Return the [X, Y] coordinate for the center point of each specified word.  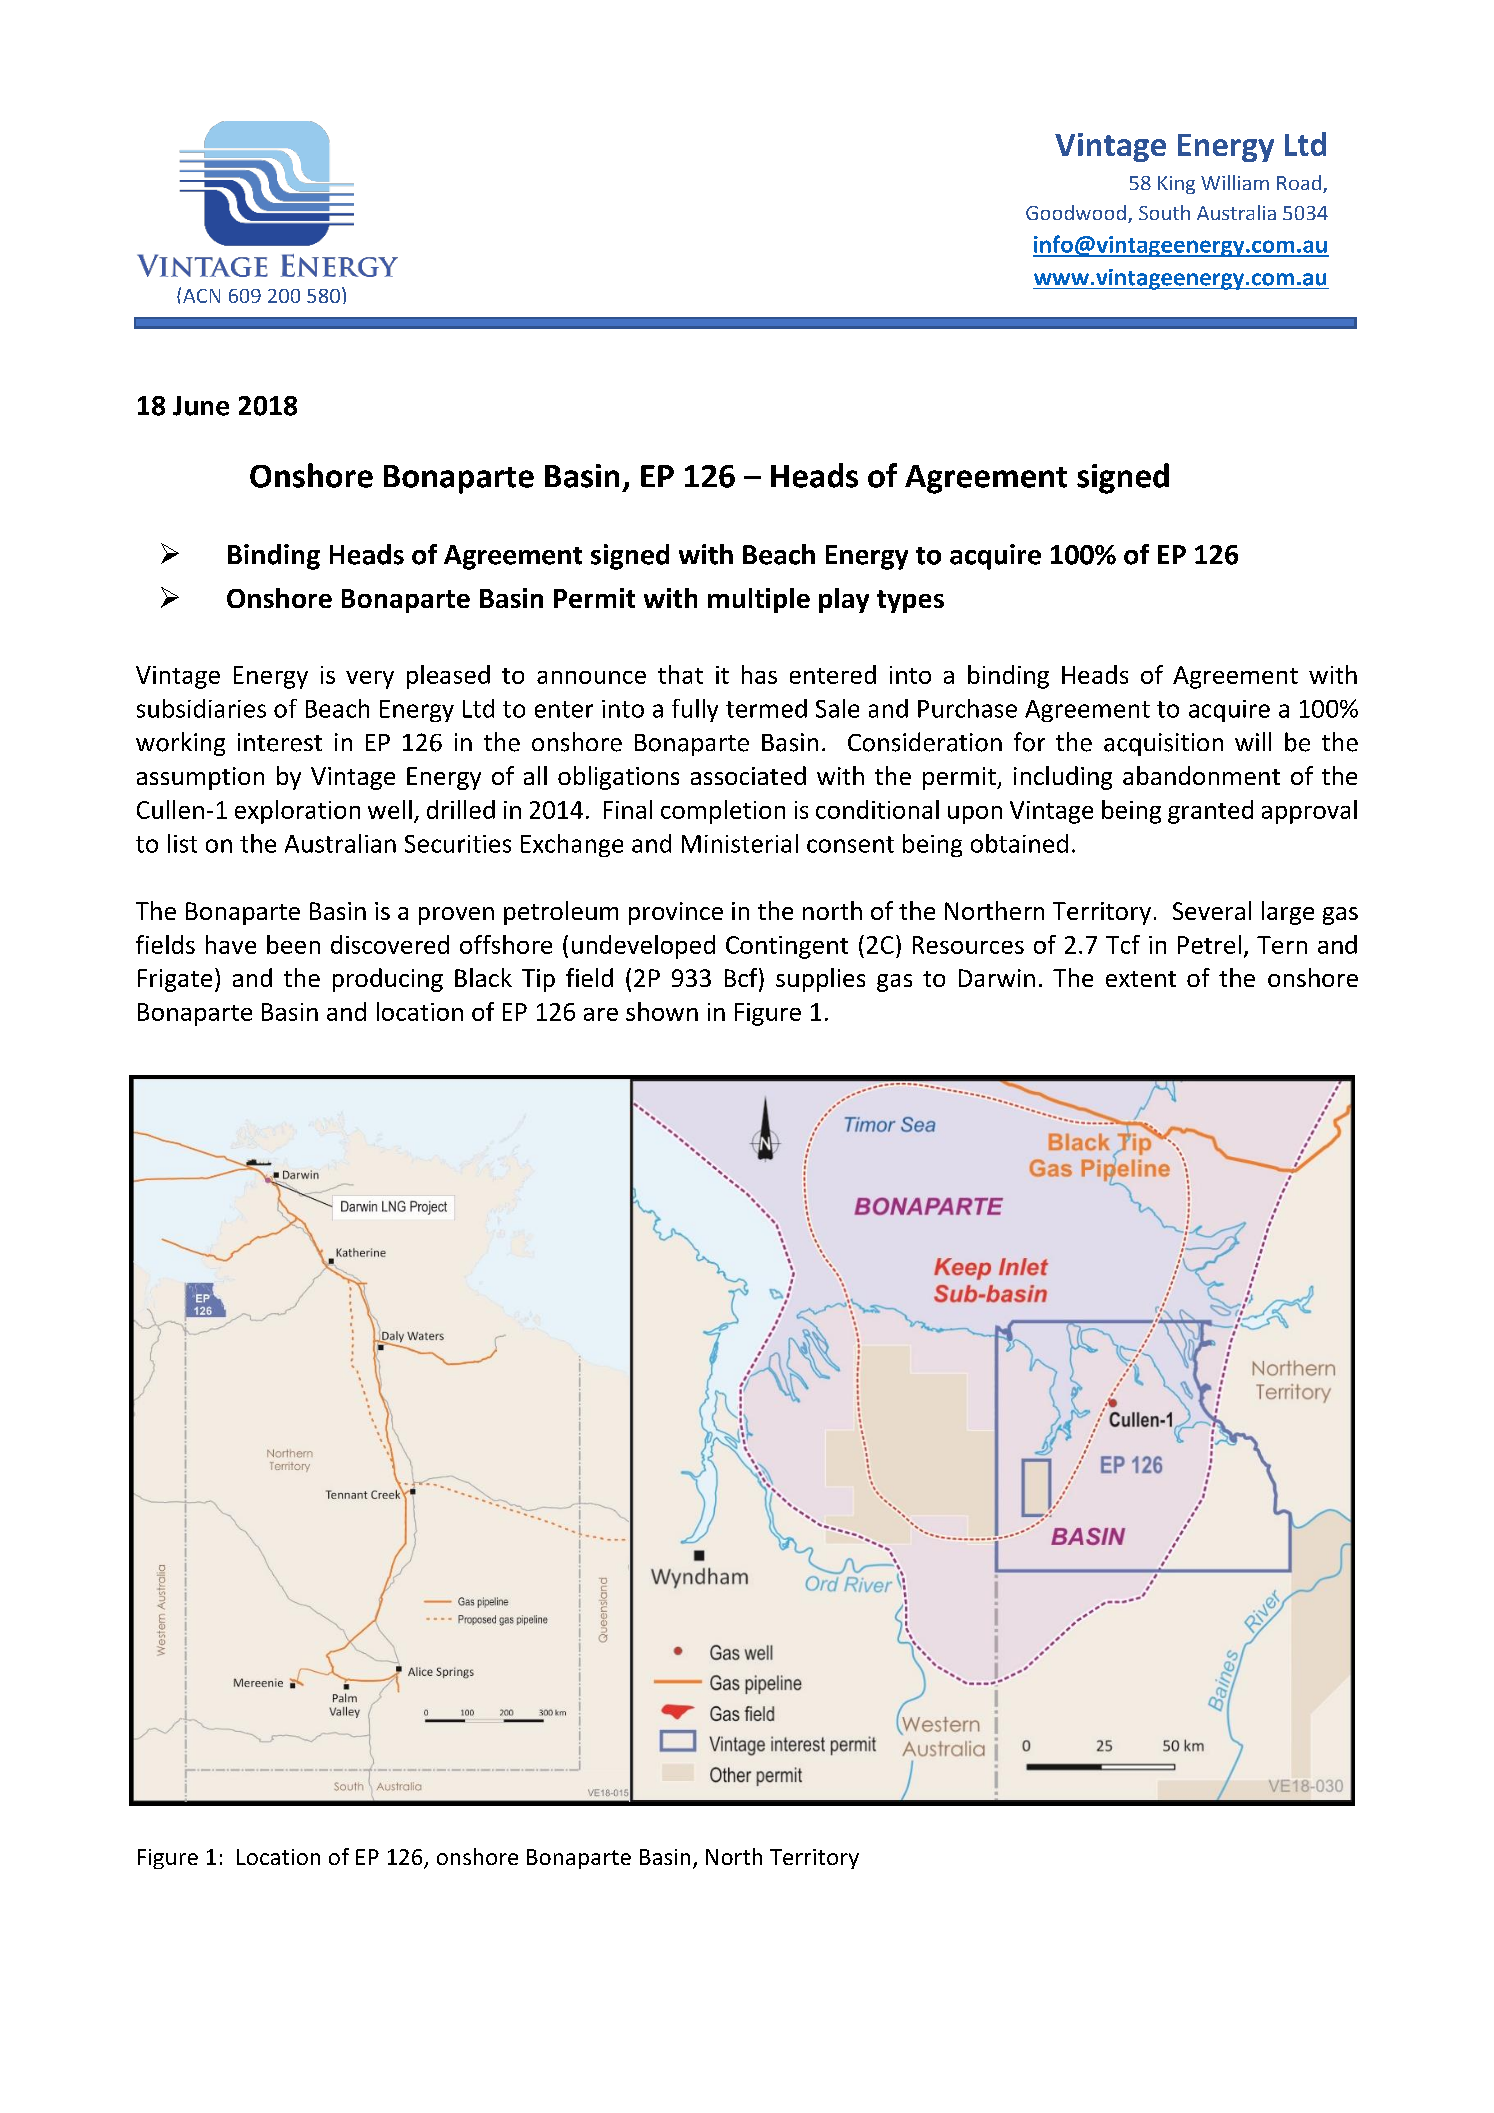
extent [1141, 979]
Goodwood [1076, 212]
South [1164, 212]
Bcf [742, 979]
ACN [201, 296]
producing [388, 980]
